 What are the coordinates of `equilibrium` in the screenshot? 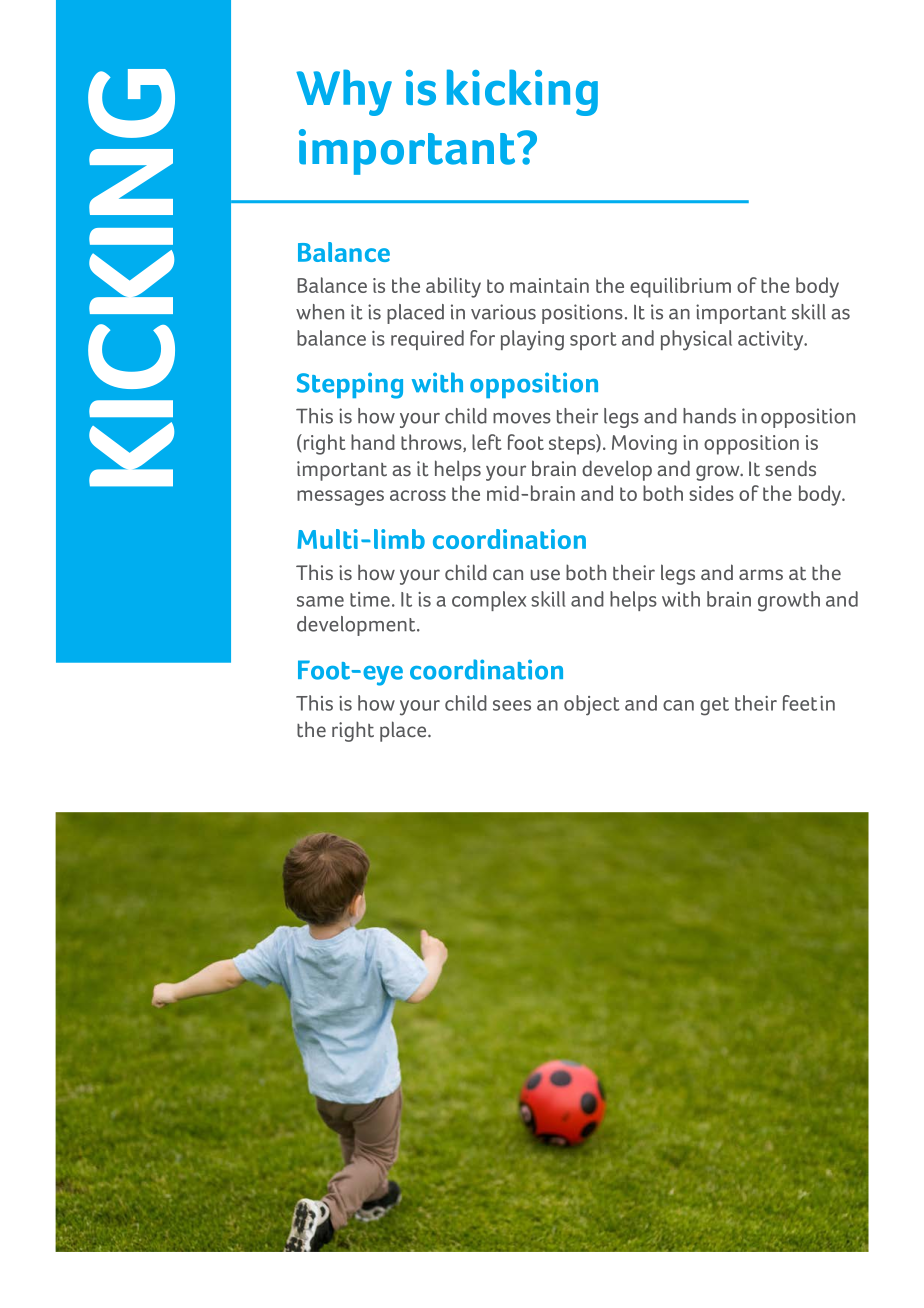 It's located at (680, 287).
